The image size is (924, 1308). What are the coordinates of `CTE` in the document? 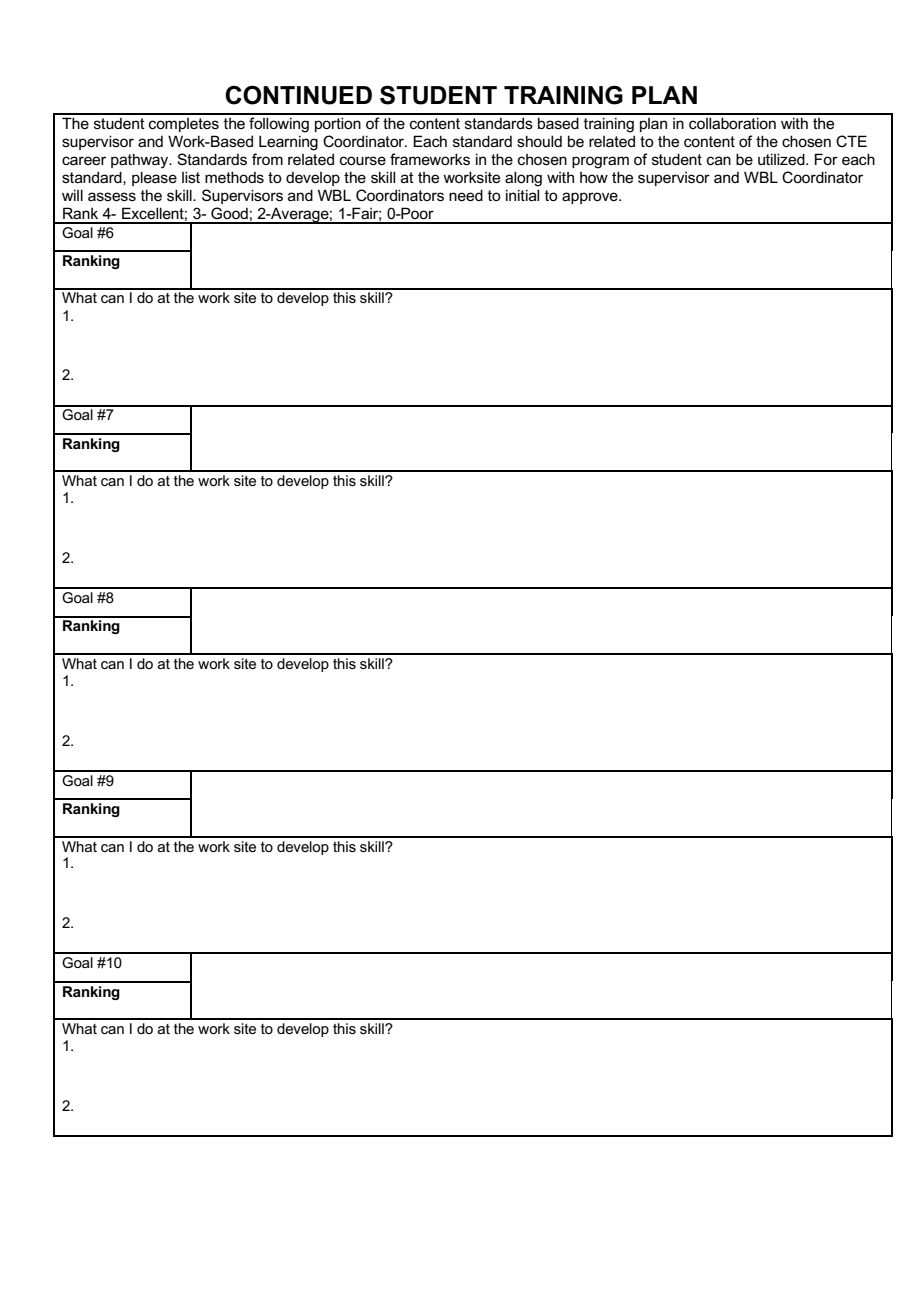 It's located at (851, 141).
